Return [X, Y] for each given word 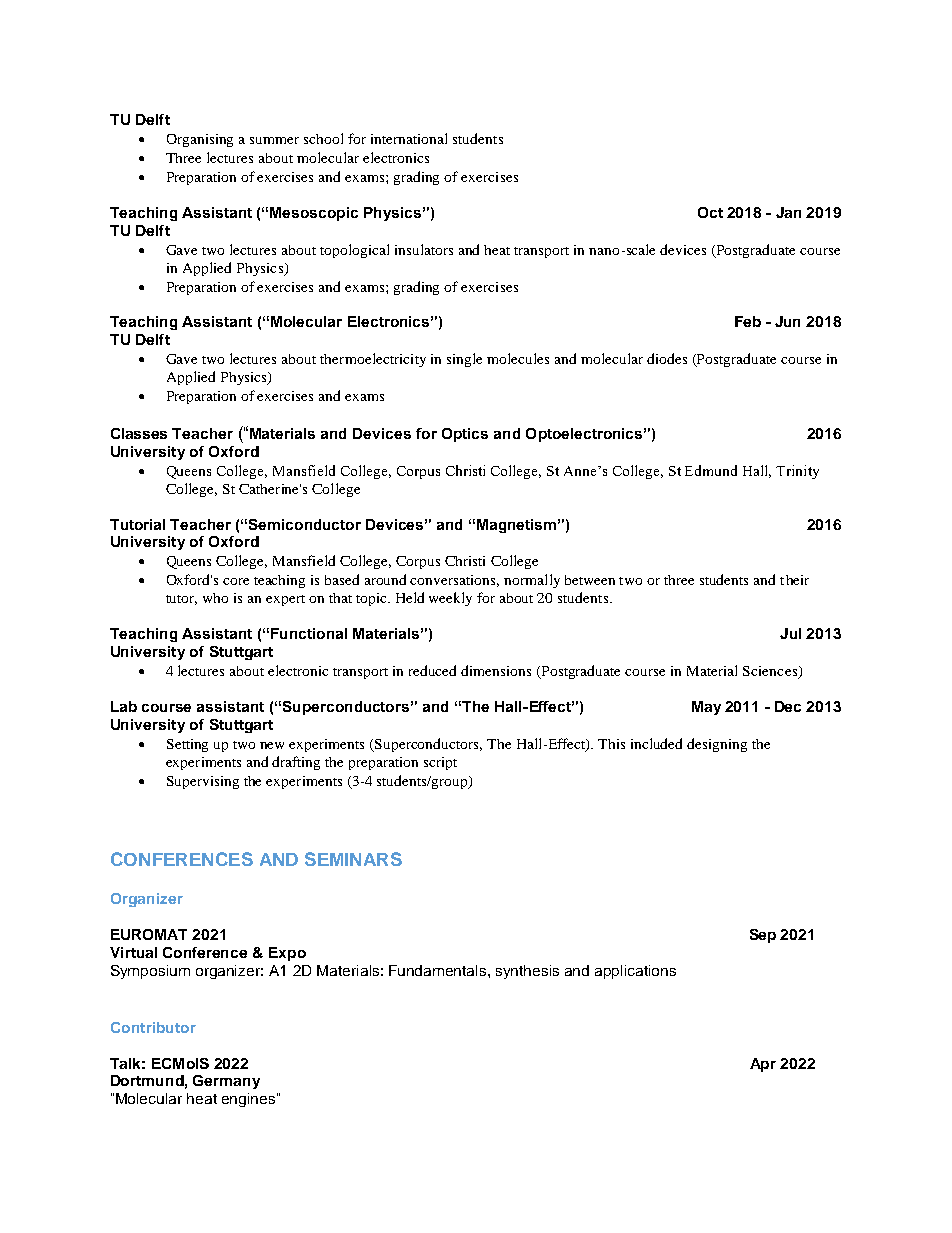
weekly [450, 599]
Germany [226, 1082]
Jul [790, 633]
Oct [710, 212]
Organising [200, 140]
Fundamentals [439, 970]
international [409, 138]
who [215, 598]
